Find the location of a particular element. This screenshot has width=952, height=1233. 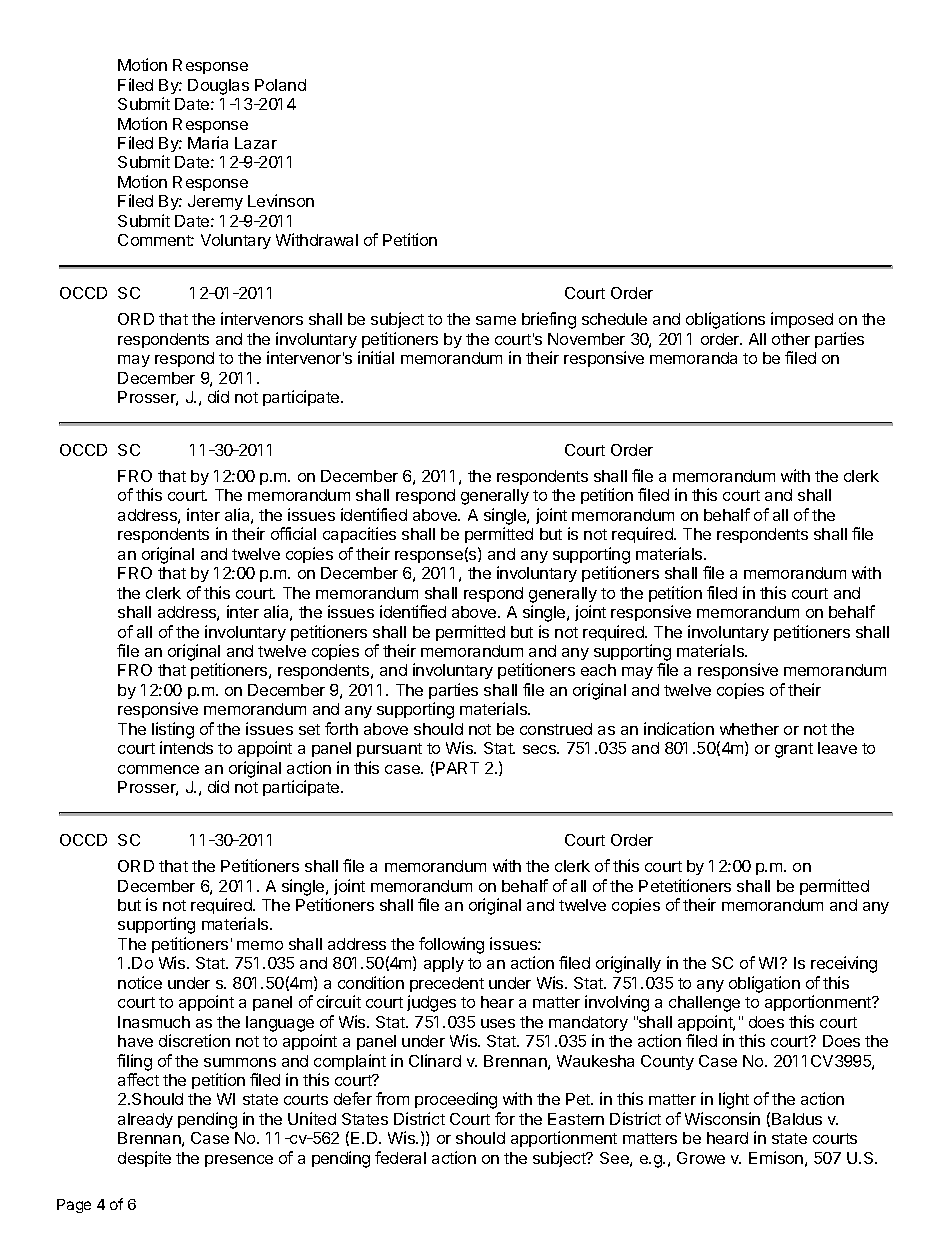

despite is located at coordinates (144, 1159).
